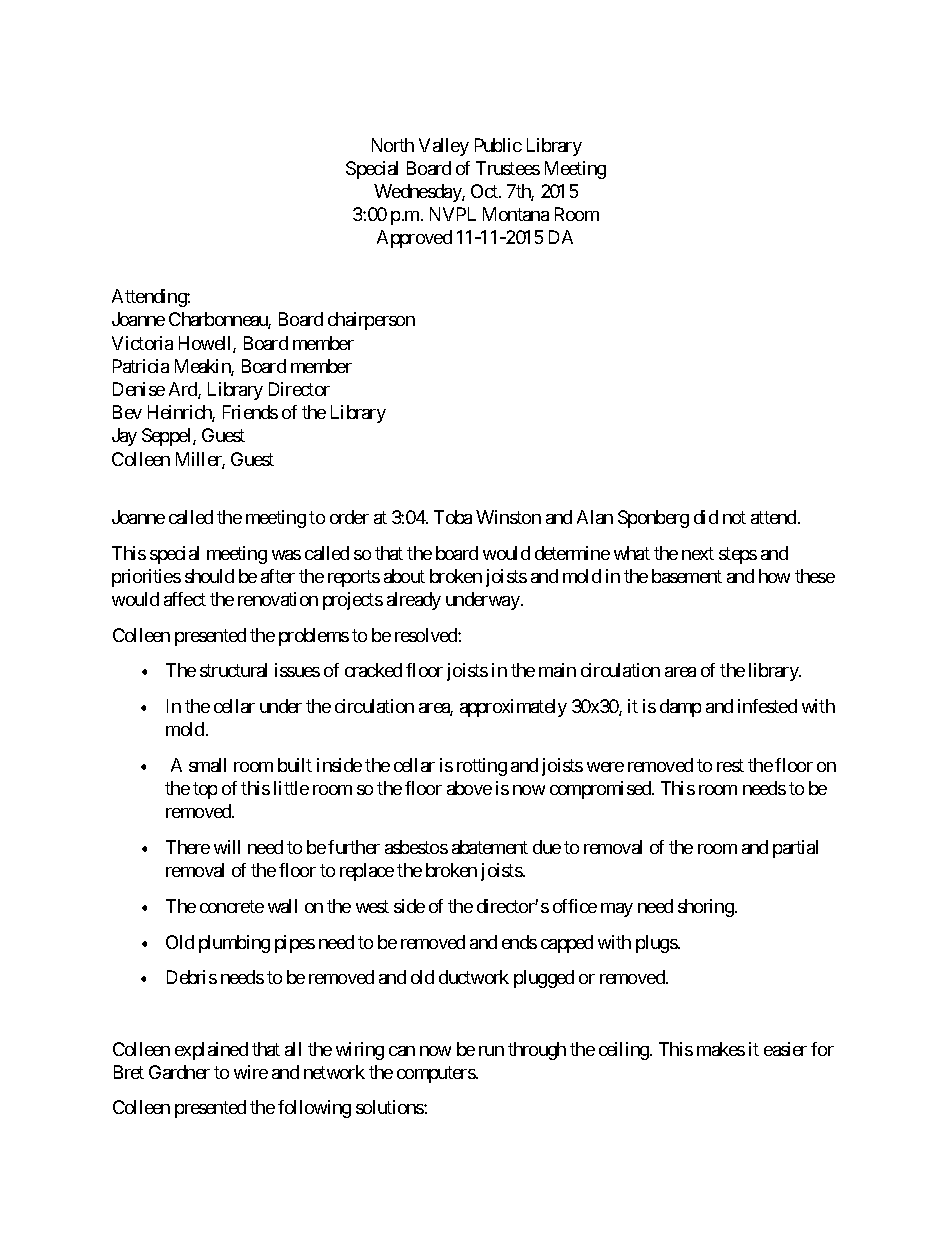  Describe the element at coordinates (427, 635) in the screenshot. I see `resolved` at that location.
